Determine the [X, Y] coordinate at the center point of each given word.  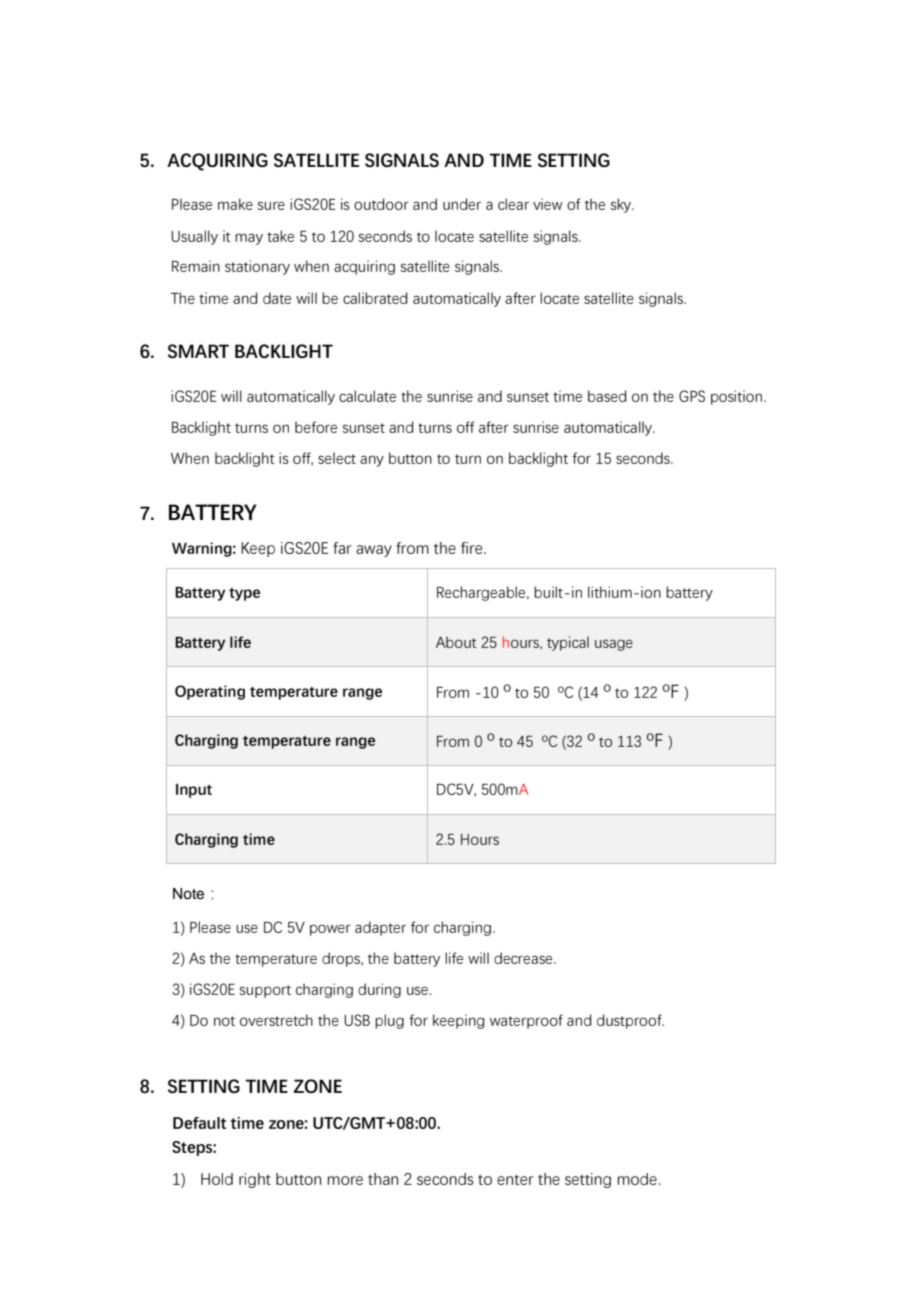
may [249, 239]
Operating [210, 692]
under [462, 204]
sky [622, 205]
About [456, 642]
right [255, 1180]
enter [515, 1180]
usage [614, 645]
